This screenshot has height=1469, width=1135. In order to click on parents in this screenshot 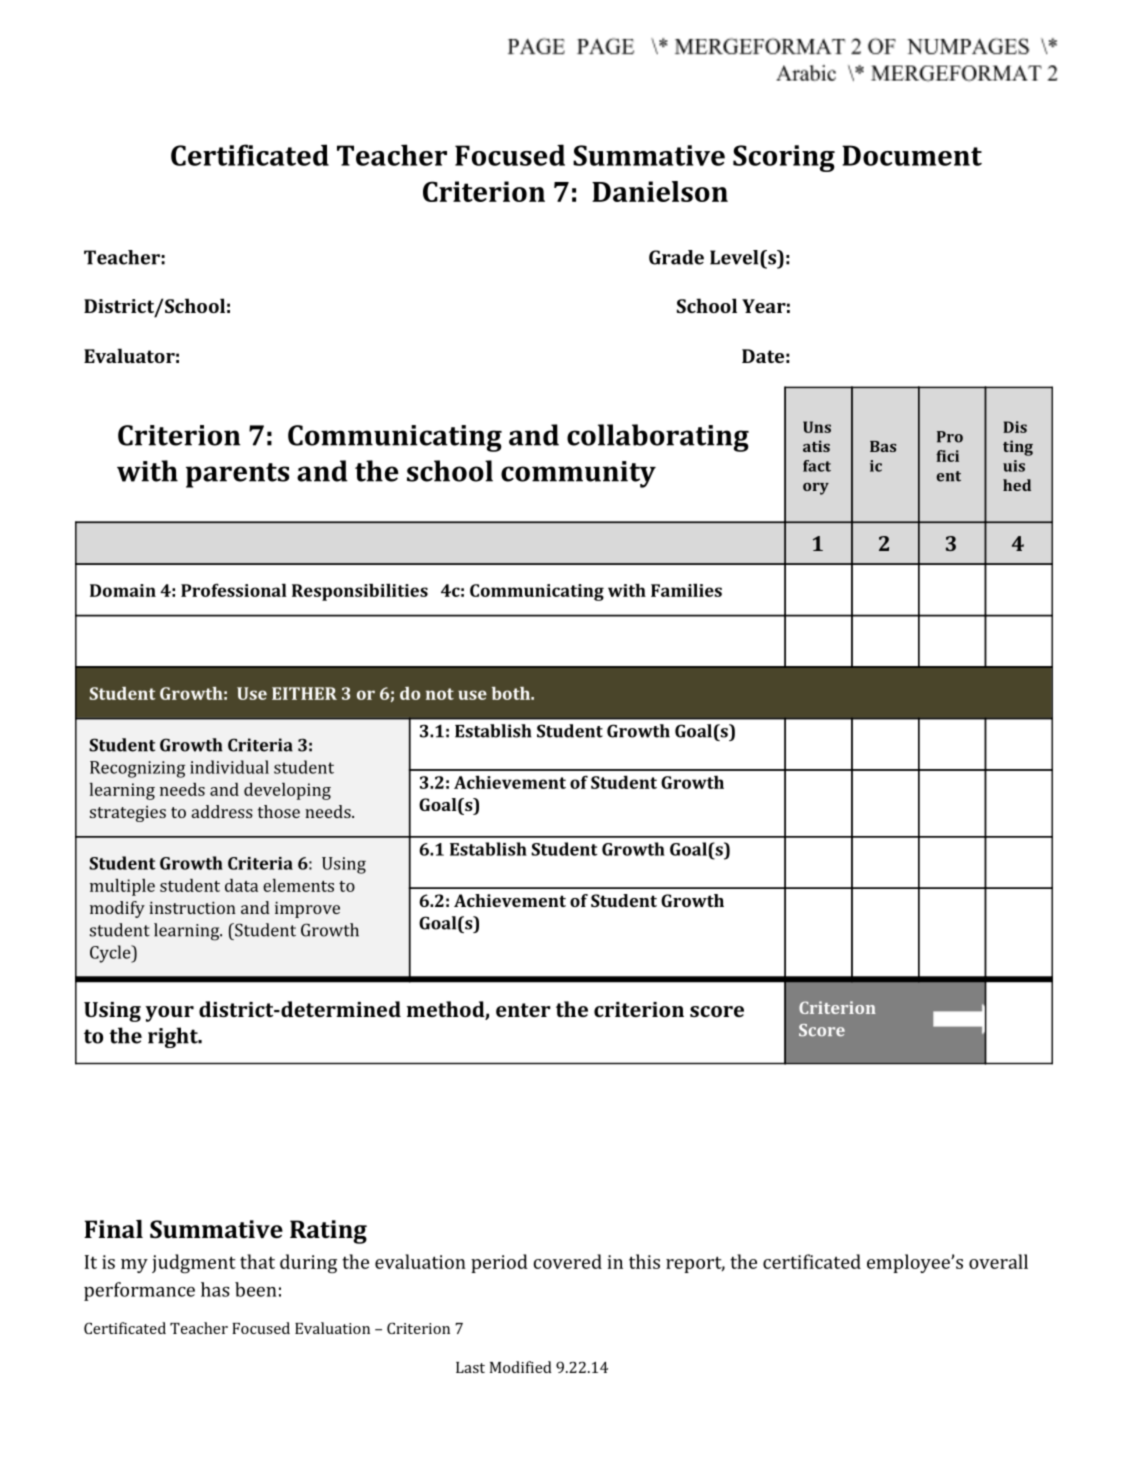, I will do `click(237, 475)`.
